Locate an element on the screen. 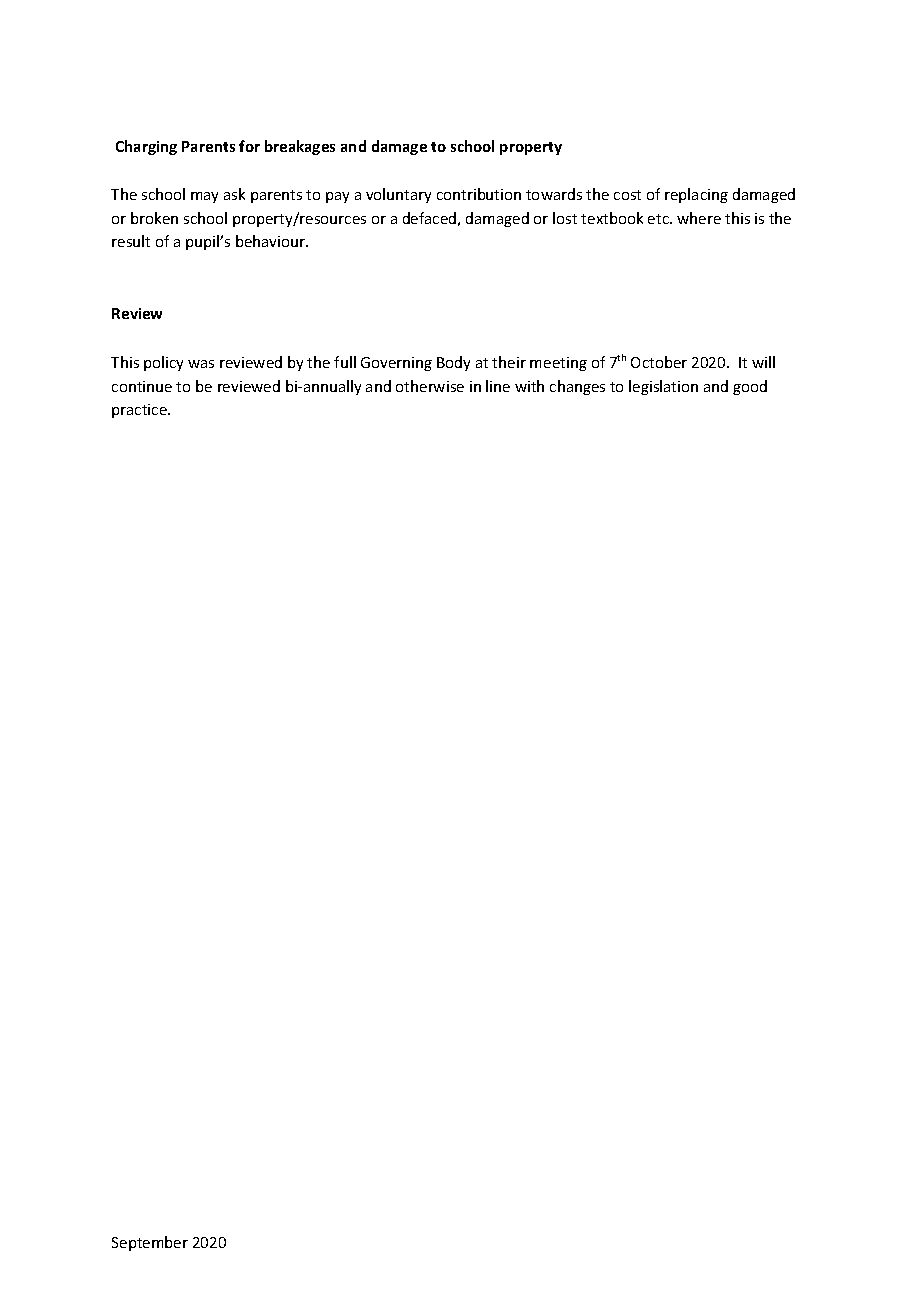 The width and height of the screenshot is (924, 1308). contribution is located at coordinates (479, 194).
